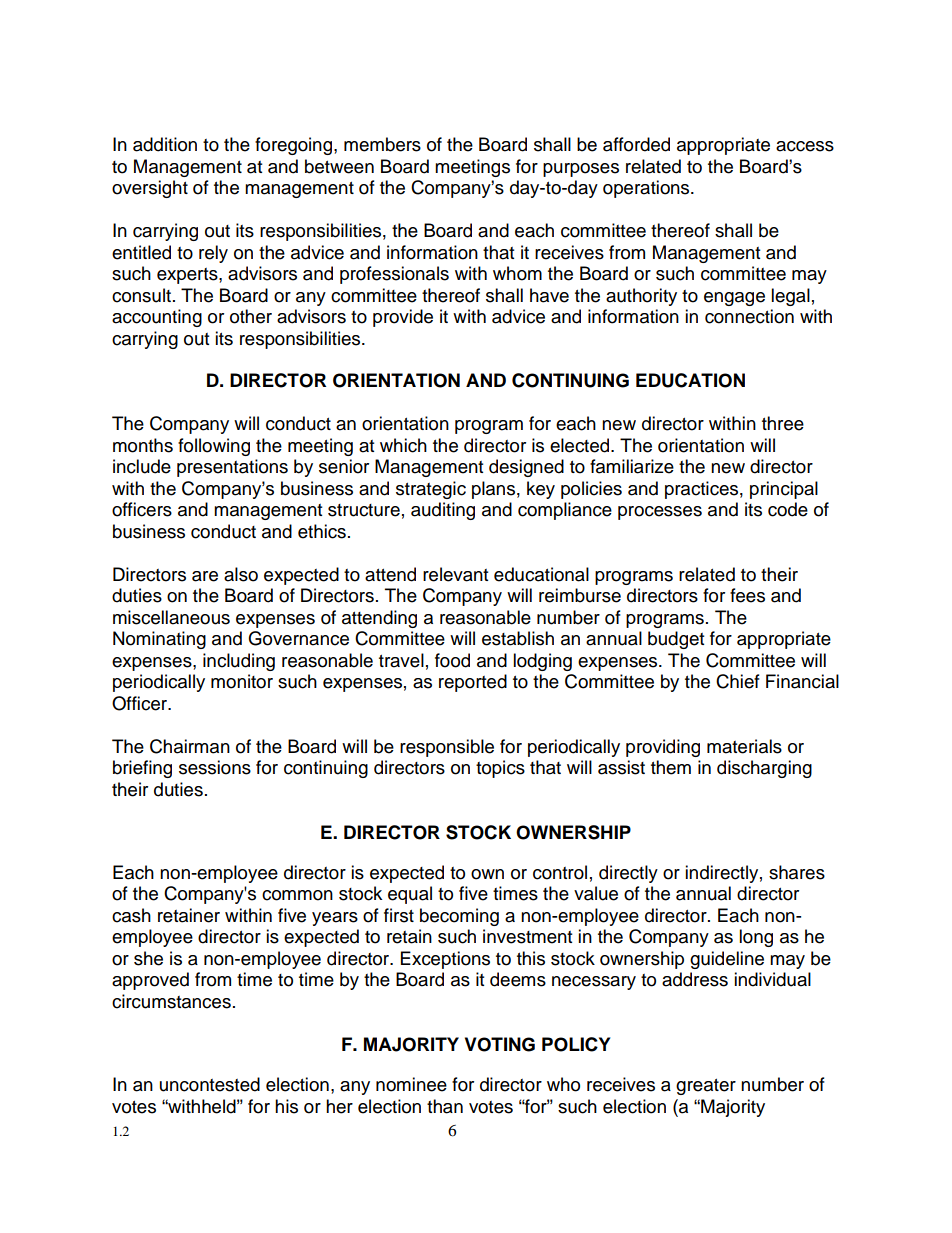 This page has height=1233, width=952. What do you see at coordinates (382, 144) in the page?
I see `members` at bounding box center [382, 144].
